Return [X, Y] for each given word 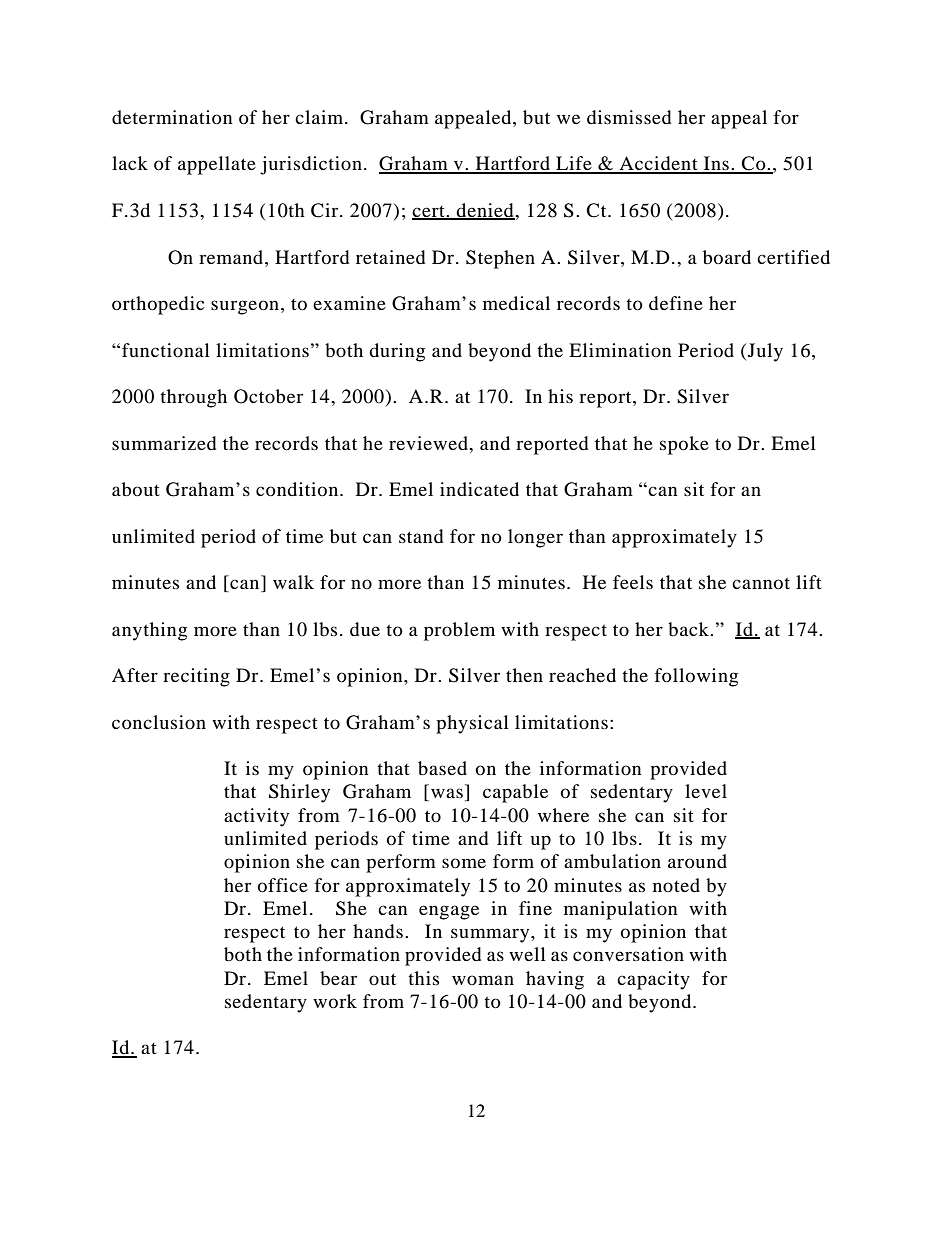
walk [293, 582]
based [442, 768]
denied [485, 211]
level [706, 791]
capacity [653, 980]
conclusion [159, 722]
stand [421, 536]
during [397, 352]
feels [633, 582]
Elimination [620, 350]
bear [338, 978]
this [423, 978]
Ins [716, 164]
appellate [217, 165]
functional [166, 350]
